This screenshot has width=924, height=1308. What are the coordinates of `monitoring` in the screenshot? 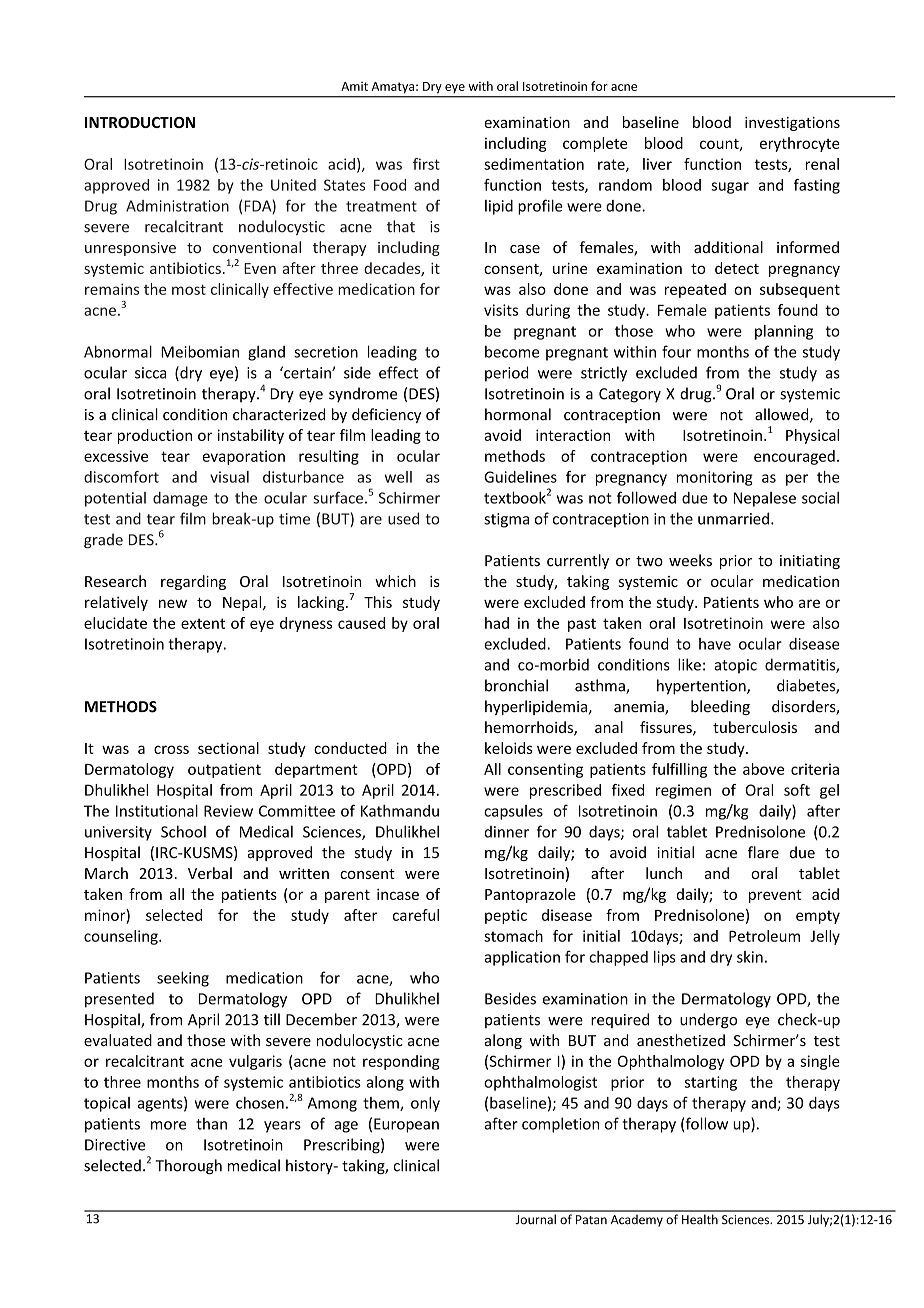 It's located at (715, 478).
